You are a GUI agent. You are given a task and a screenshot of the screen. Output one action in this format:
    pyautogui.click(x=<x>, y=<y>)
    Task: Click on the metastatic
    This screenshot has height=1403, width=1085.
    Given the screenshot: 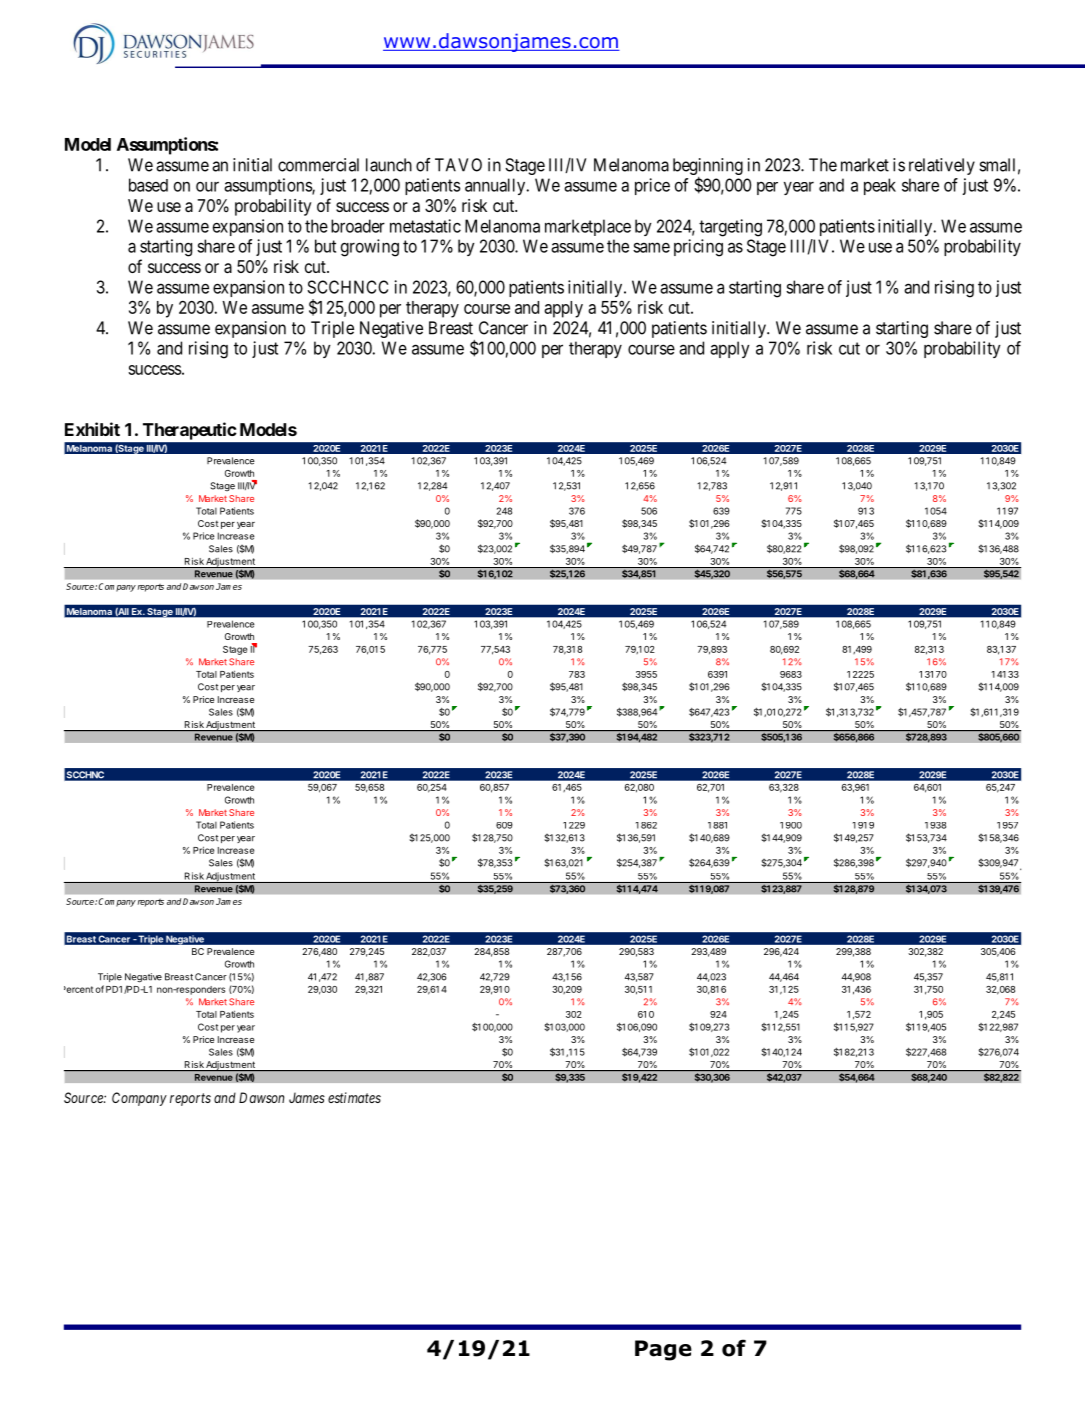 What is the action you would take?
    pyautogui.click(x=425, y=226)
